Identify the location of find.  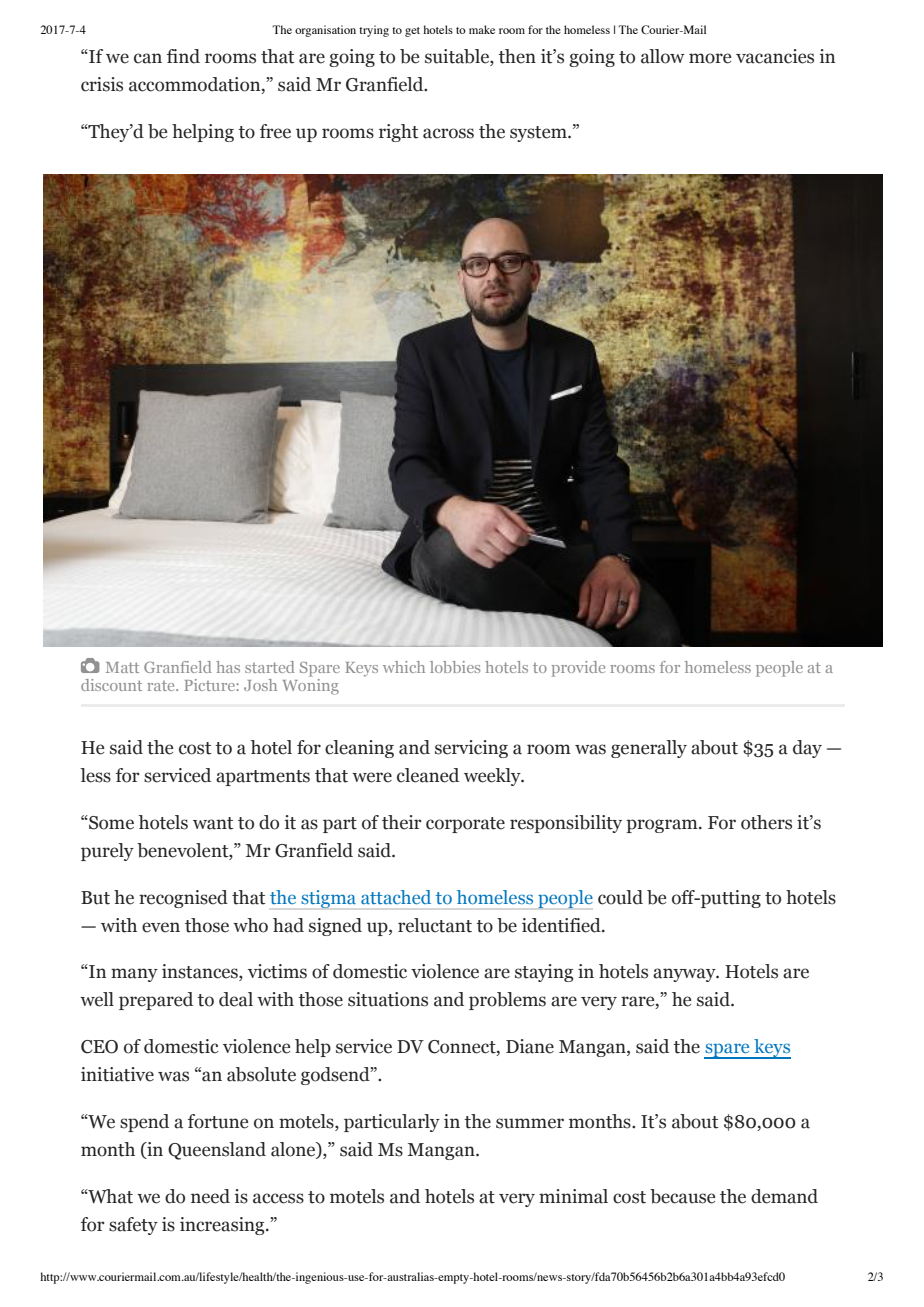
(183, 56).
